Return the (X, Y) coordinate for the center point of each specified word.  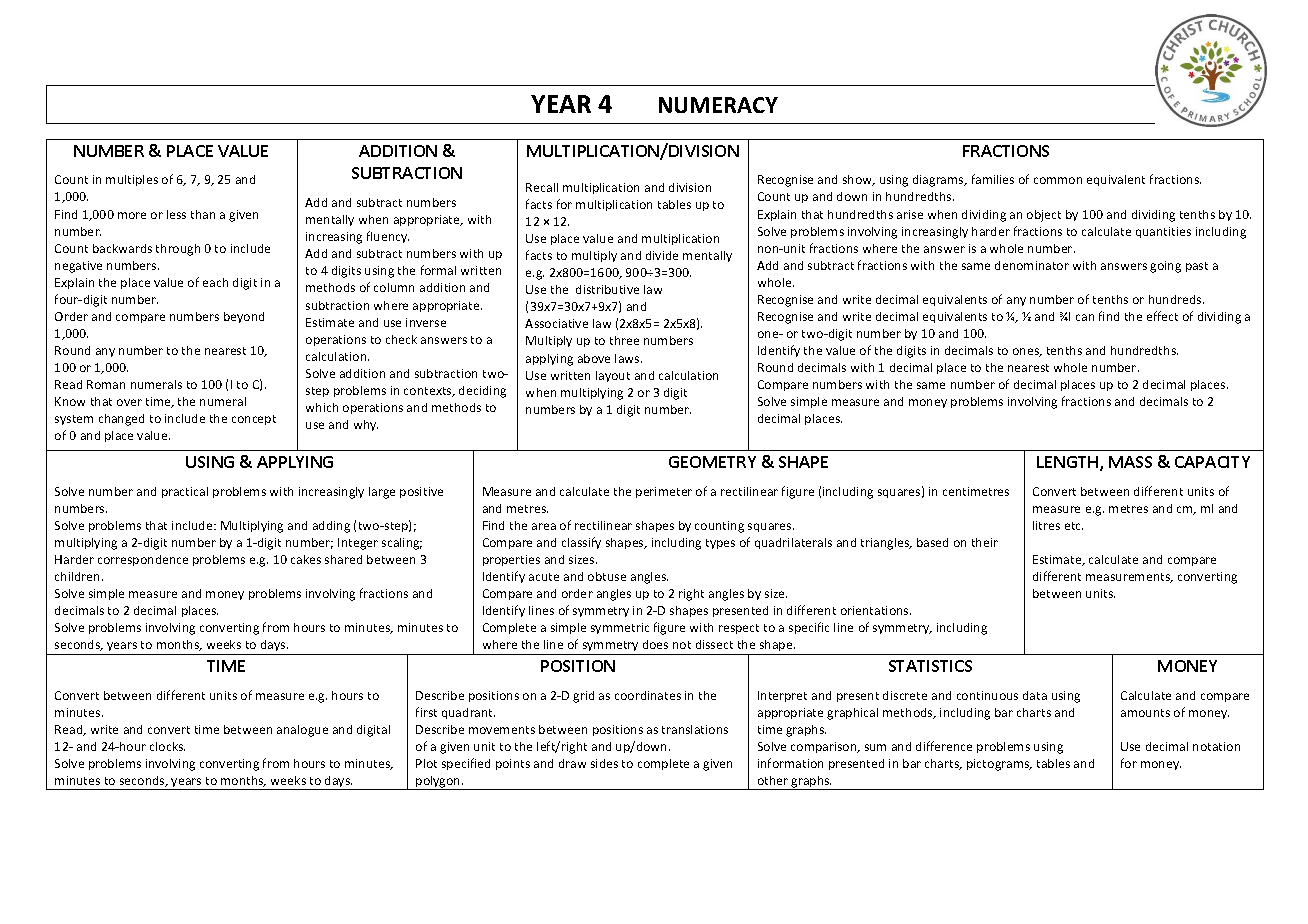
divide (662, 255)
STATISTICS (930, 666)
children (79, 576)
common (1058, 180)
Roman (106, 384)
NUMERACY (718, 105)
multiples (132, 180)
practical (185, 492)
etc (1074, 526)
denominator (1032, 265)
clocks (167, 746)
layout (613, 376)
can (1085, 317)
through (178, 250)
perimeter (664, 492)
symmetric (620, 628)
